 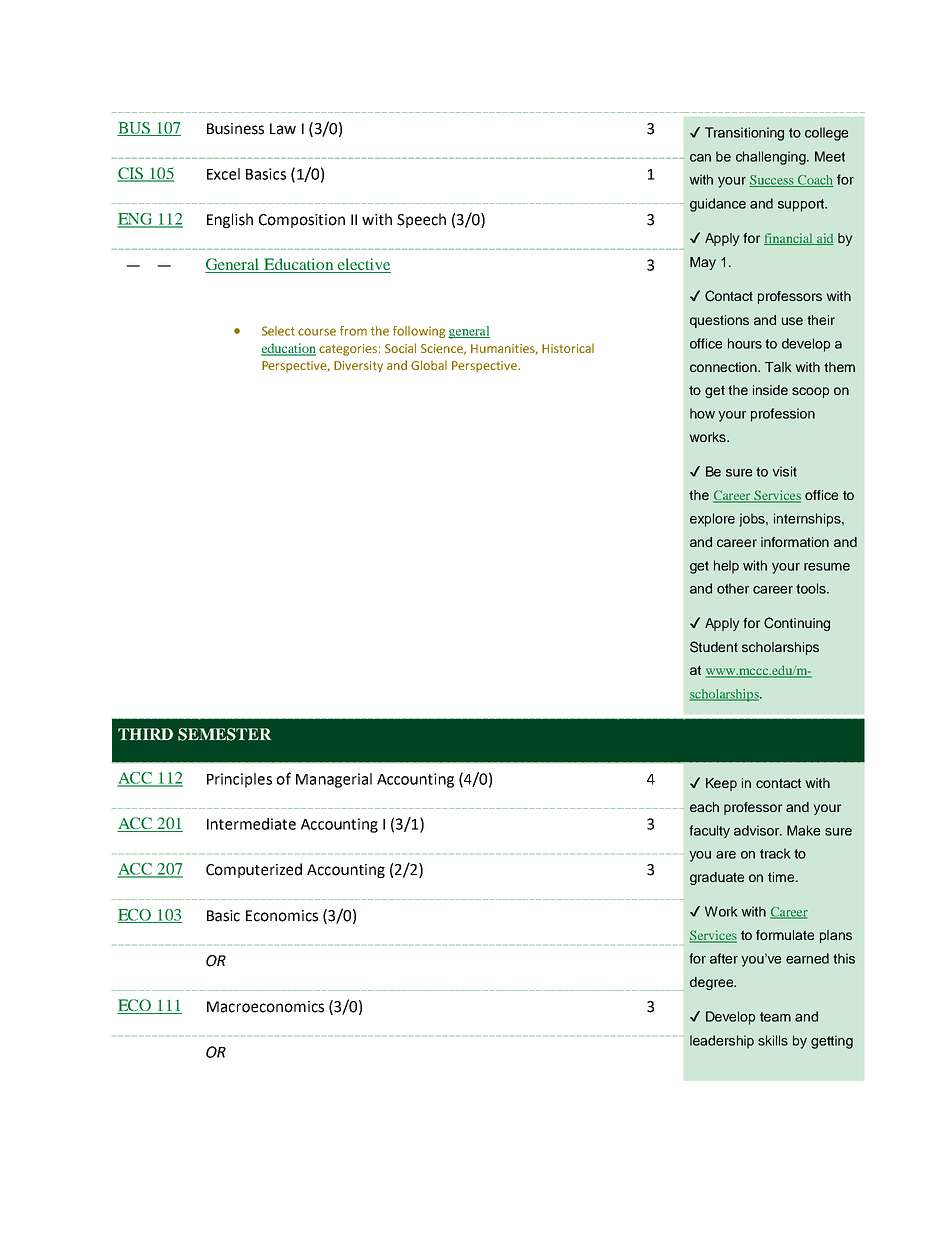 What do you see at coordinates (224, 734) in the page?
I see `SEMESTER` at bounding box center [224, 734].
